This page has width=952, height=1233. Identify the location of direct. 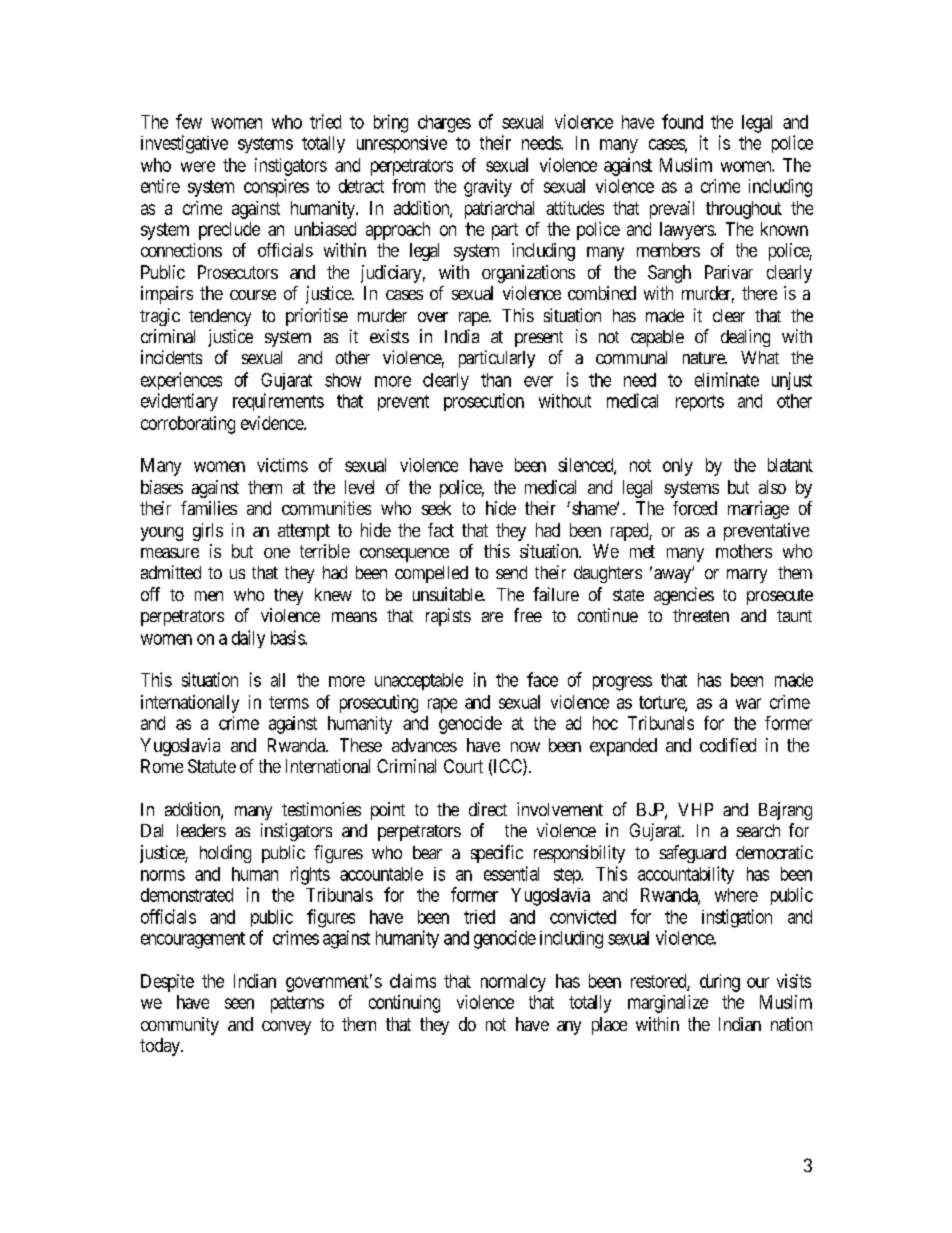
(488, 809).
